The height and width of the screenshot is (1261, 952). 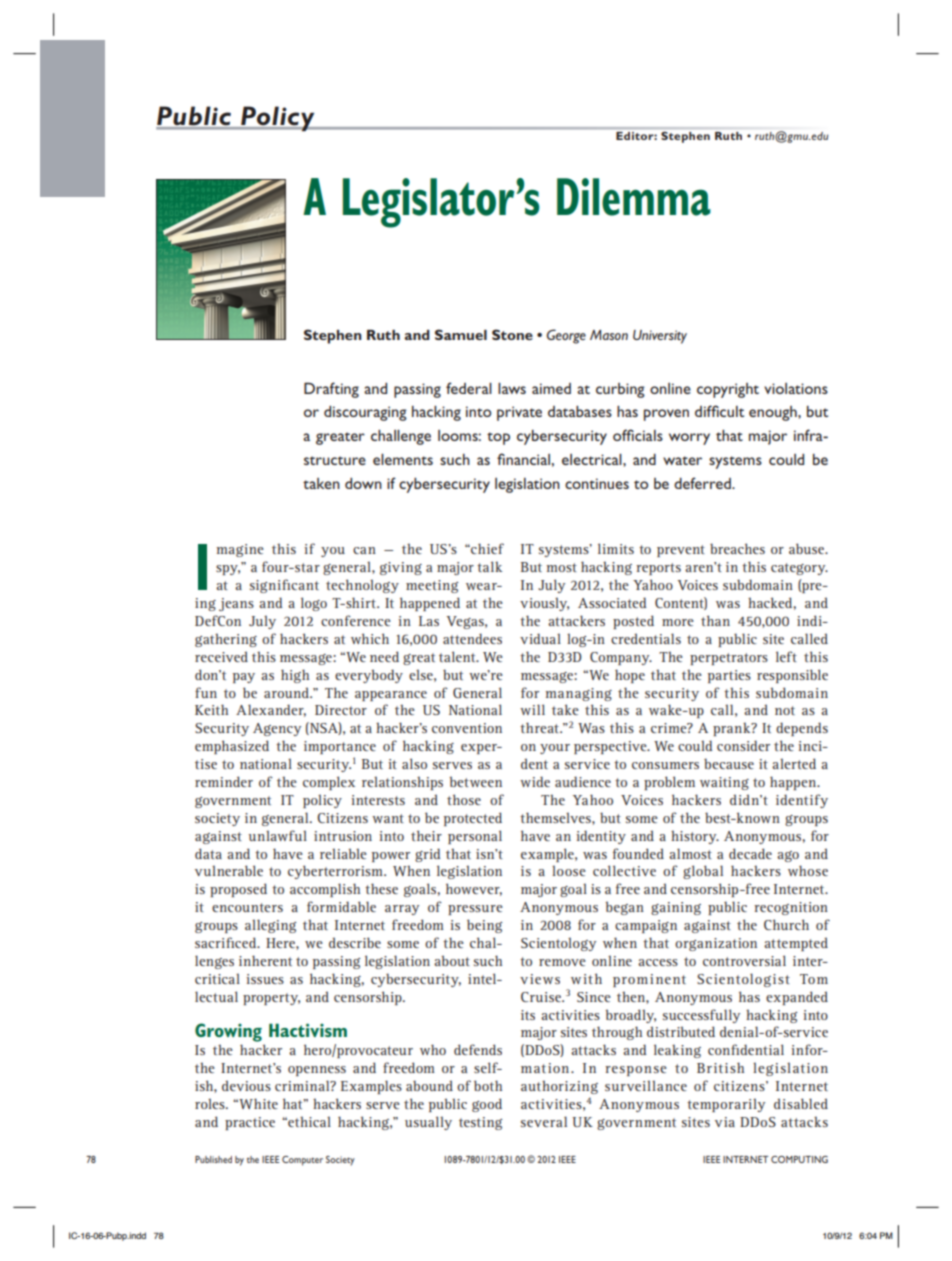 What do you see at coordinates (363, 483) in the screenshot?
I see `down` at bounding box center [363, 483].
